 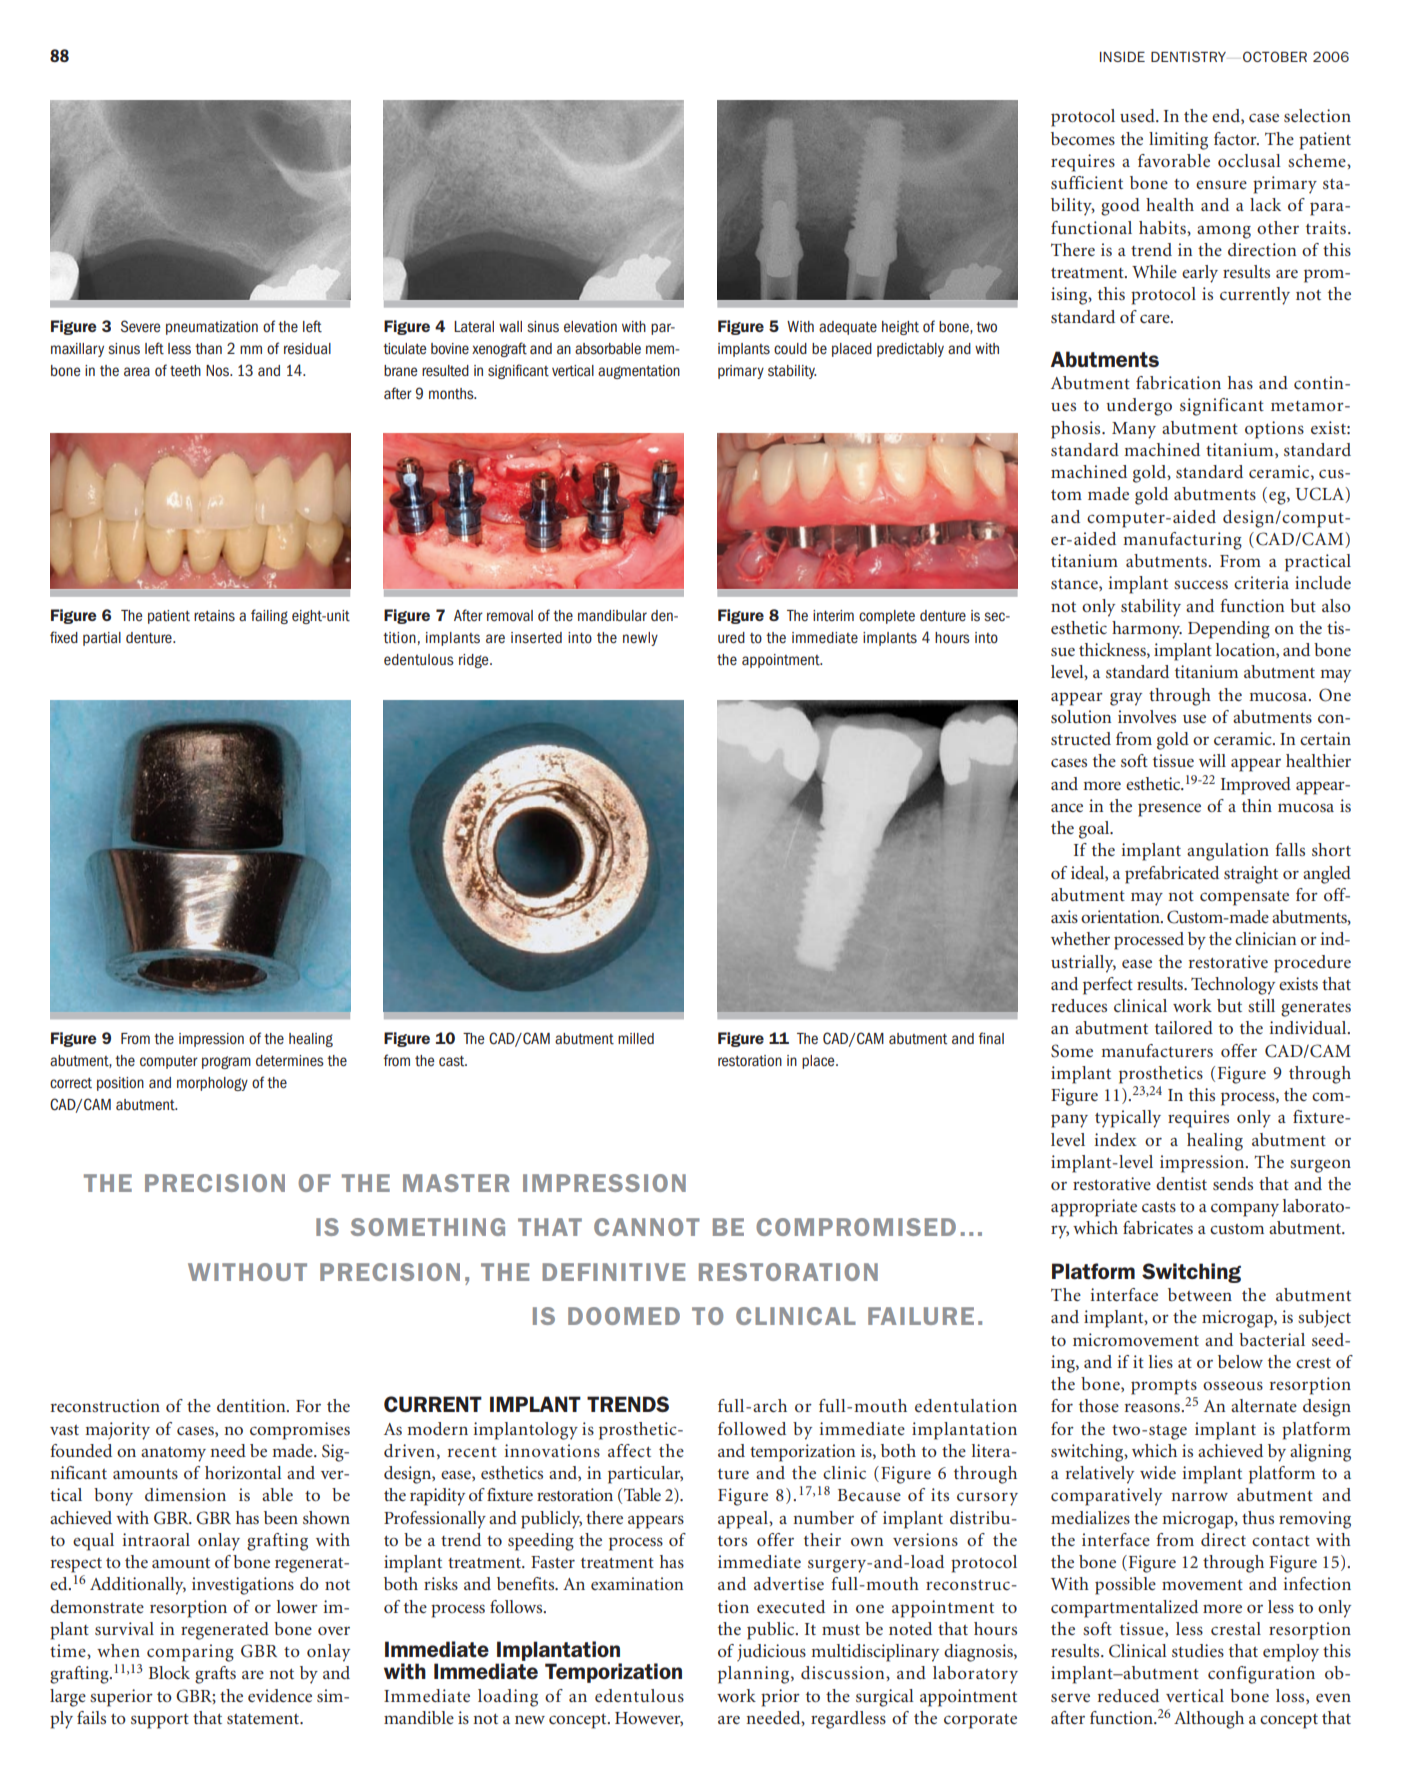 I want to click on Severe, so click(x=141, y=326).
